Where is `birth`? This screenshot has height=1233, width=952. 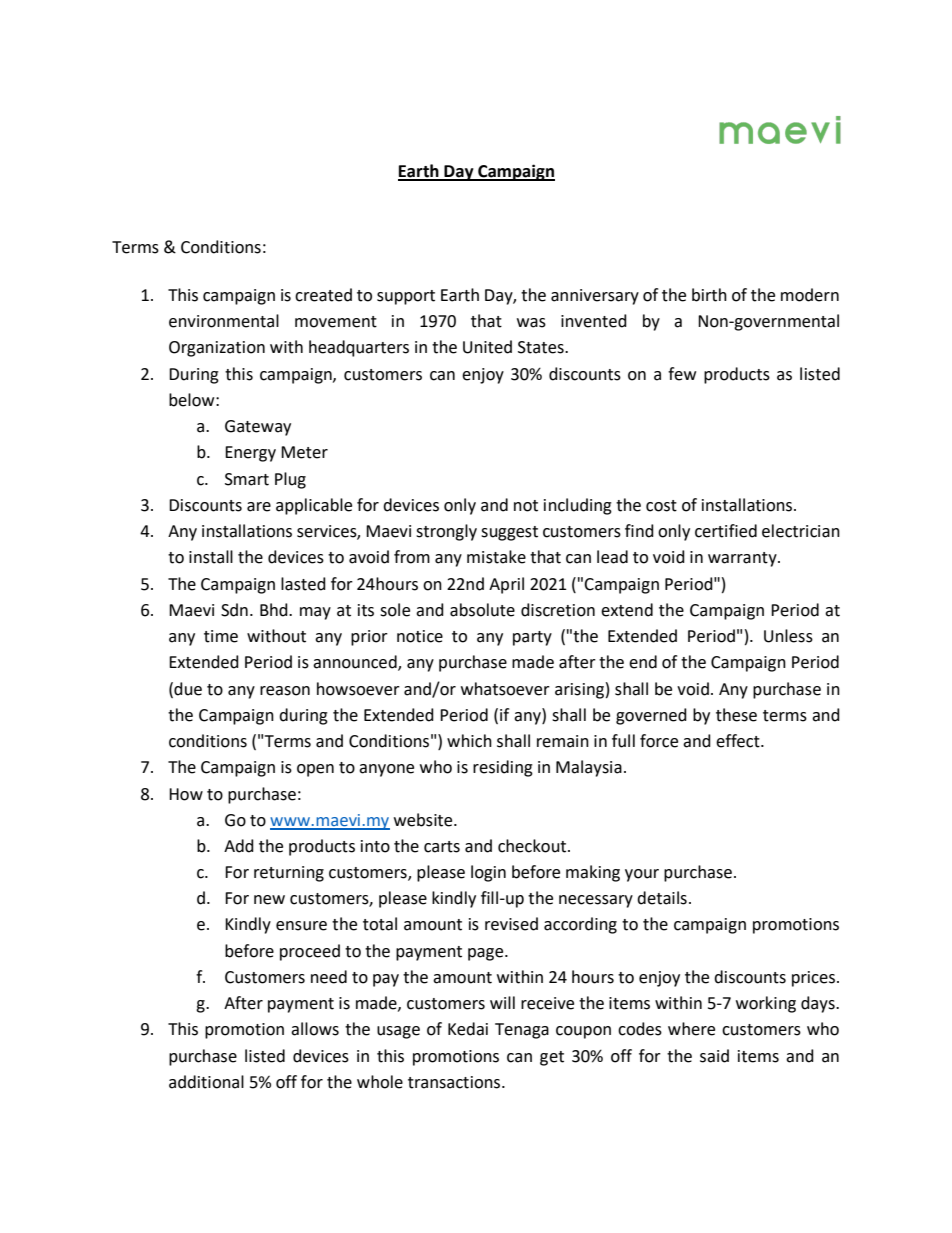 birth is located at coordinates (709, 295).
